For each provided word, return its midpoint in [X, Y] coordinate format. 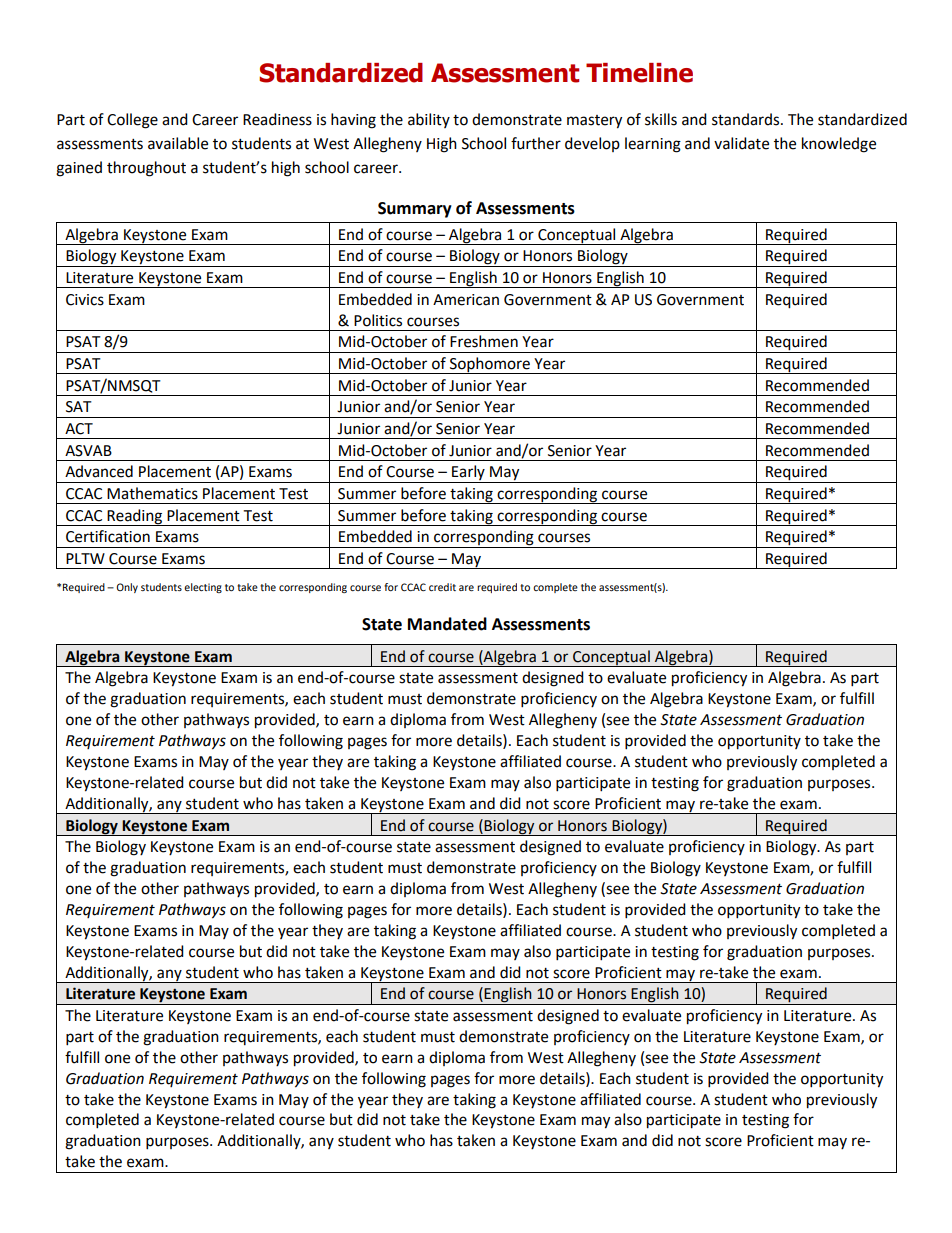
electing [203, 588]
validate [741, 143]
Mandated [447, 624]
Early [468, 474]
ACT [79, 429]
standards [747, 119]
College [132, 121]
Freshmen [484, 341]
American [466, 300]
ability [429, 120]
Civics [85, 300]
